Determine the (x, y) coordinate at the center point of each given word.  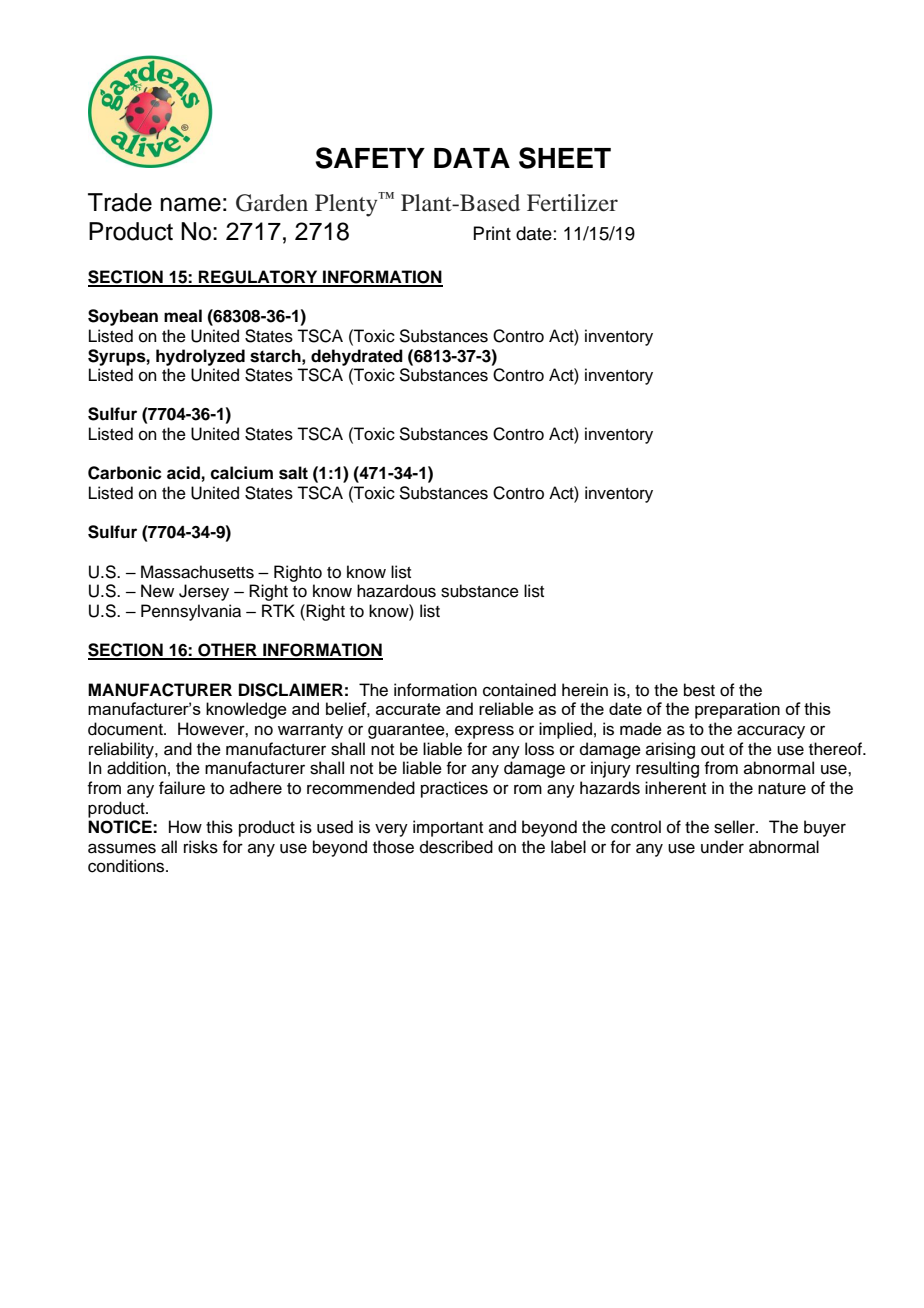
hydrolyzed (200, 357)
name (191, 204)
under (722, 847)
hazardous (396, 591)
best (699, 690)
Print (492, 233)
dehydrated (357, 357)
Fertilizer (572, 203)
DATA (472, 158)
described (456, 847)
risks (201, 847)
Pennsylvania (191, 612)
